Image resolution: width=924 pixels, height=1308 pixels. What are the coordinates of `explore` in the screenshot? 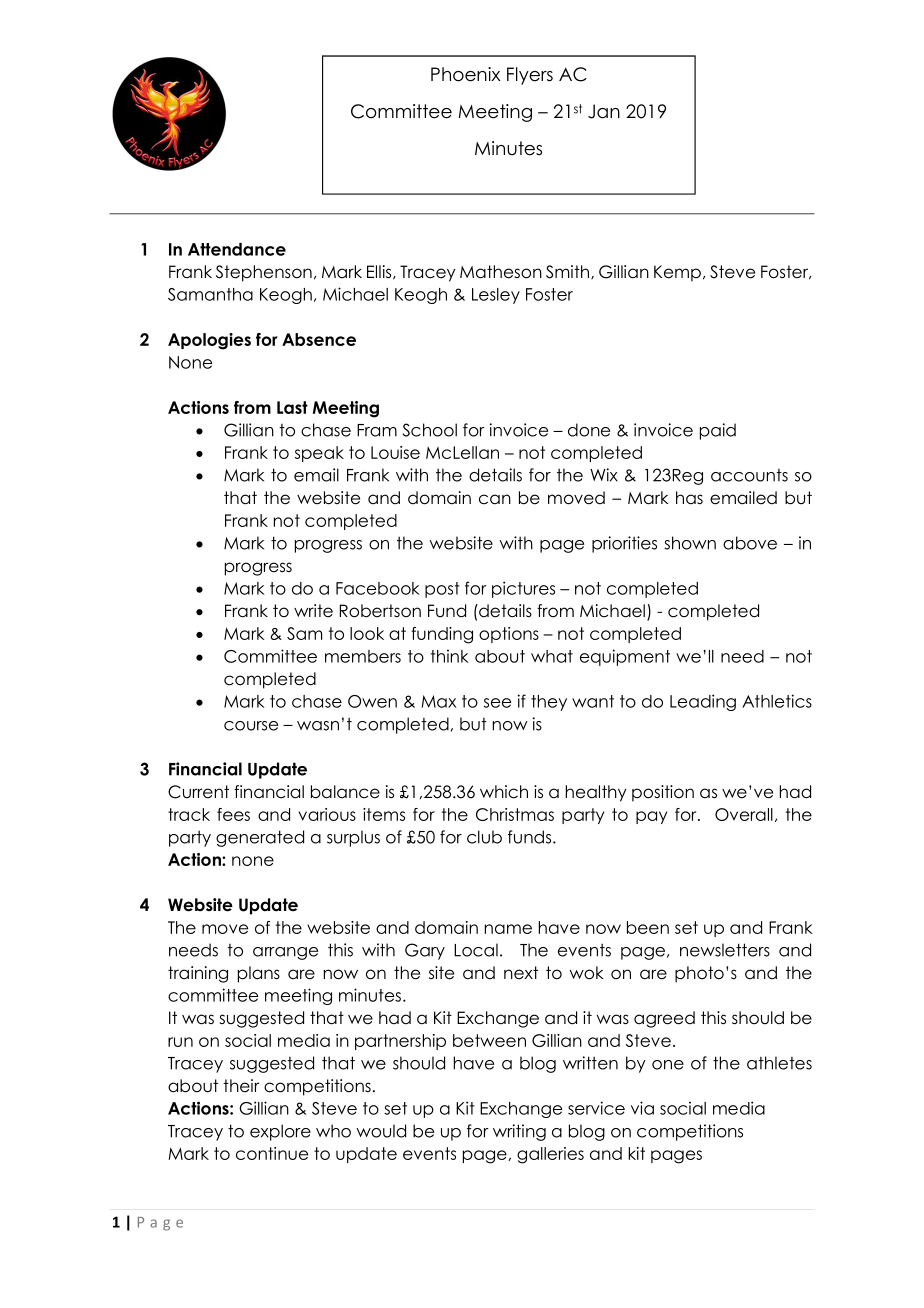 It's located at (280, 1132).
